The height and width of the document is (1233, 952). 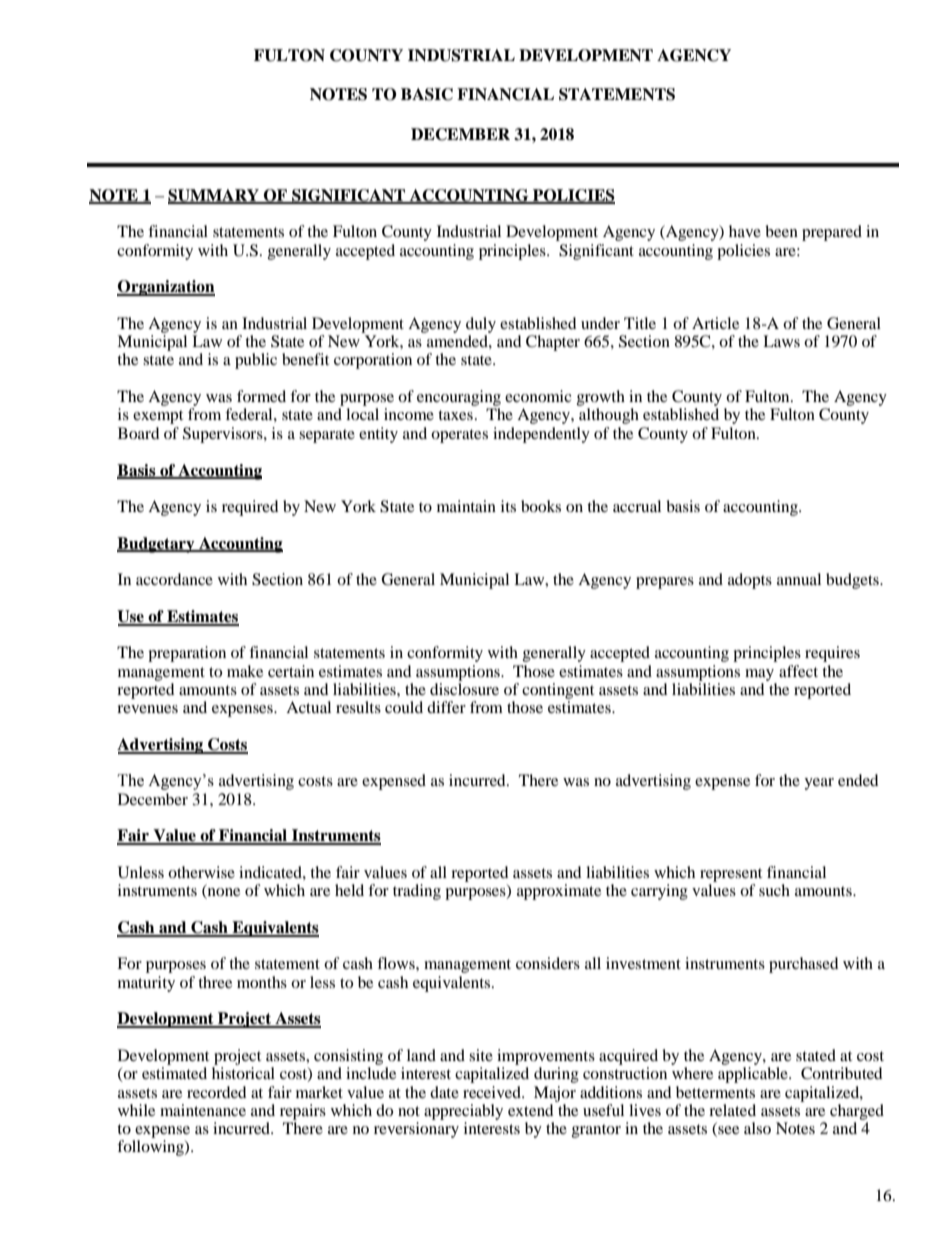 I want to click on adopts, so click(x=750, y=581).
